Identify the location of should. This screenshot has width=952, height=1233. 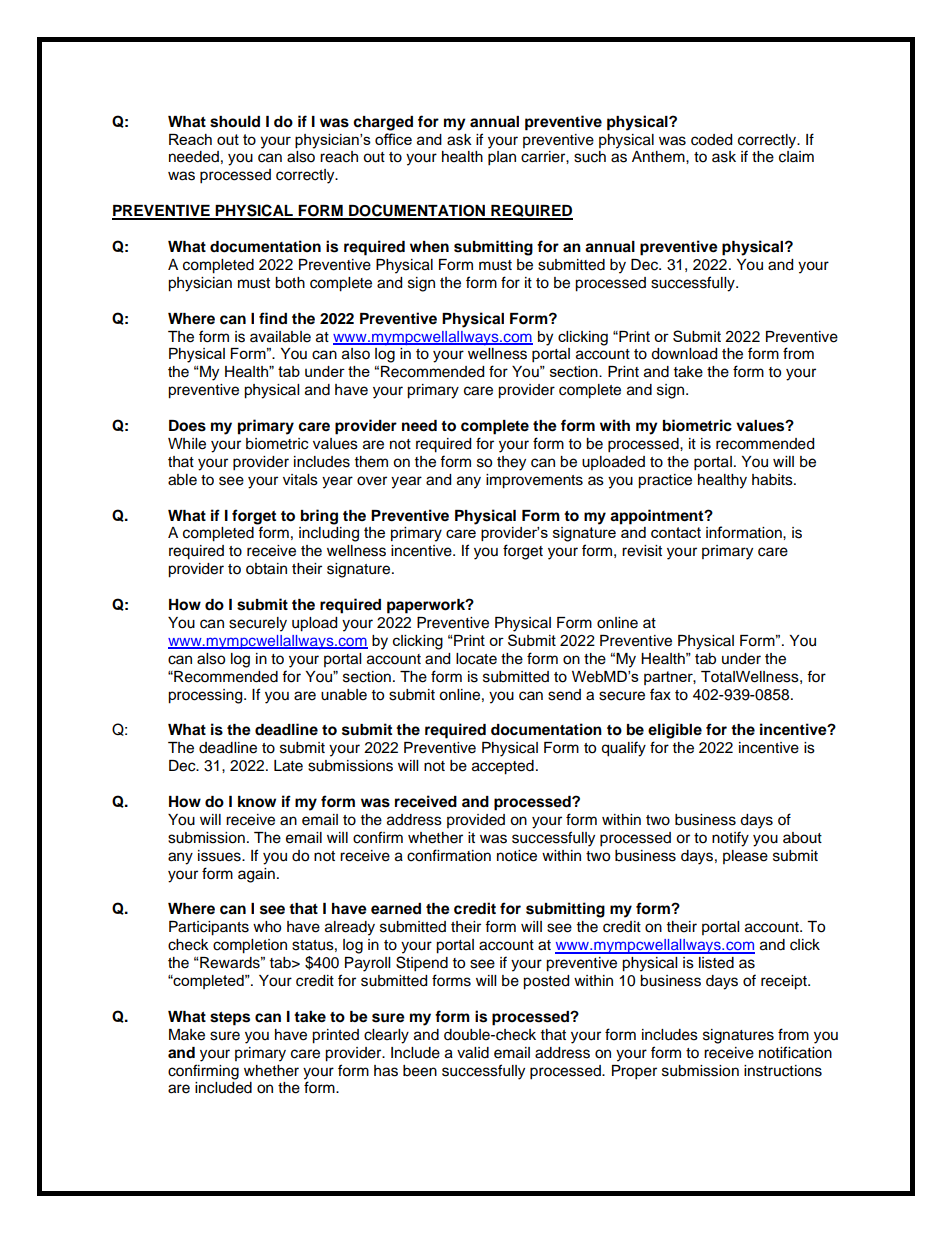
(235, 122).
